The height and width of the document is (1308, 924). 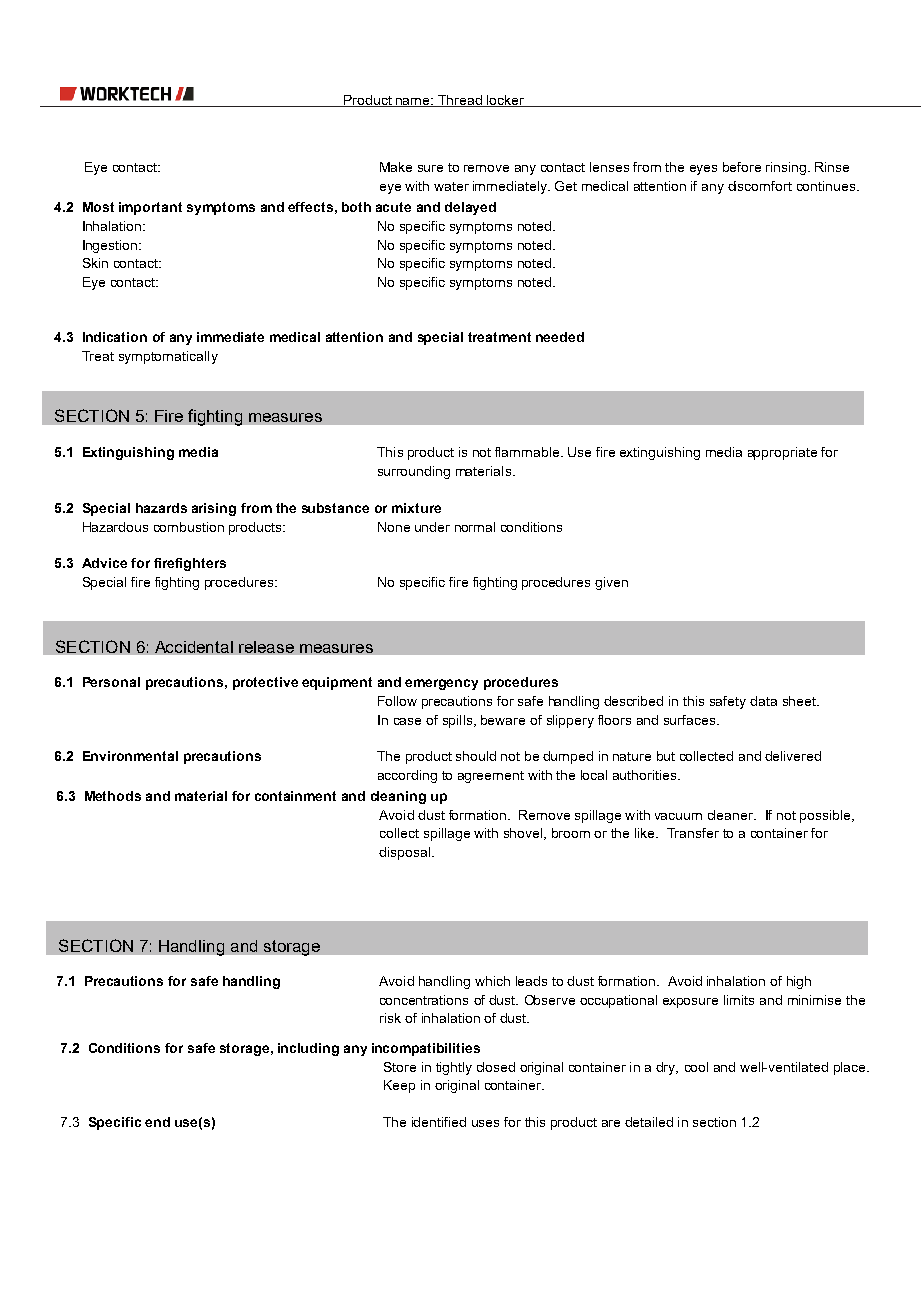 What do you see at coordinates (113, 796) in the document?
I see `Methods` at bounding box center [113, 796].
